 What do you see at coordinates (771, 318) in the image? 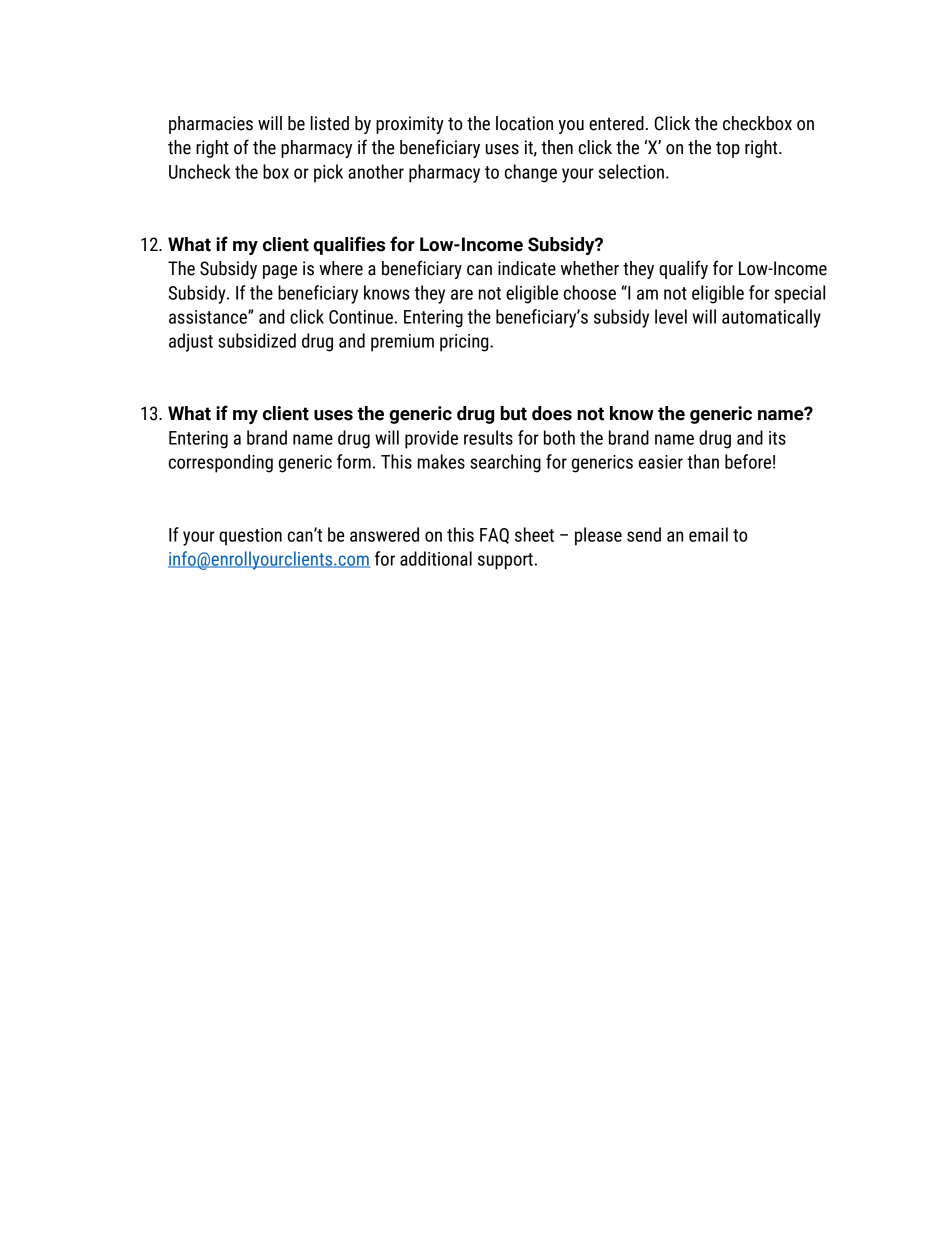
I see `automatically` at bounding box center [771, 318].
